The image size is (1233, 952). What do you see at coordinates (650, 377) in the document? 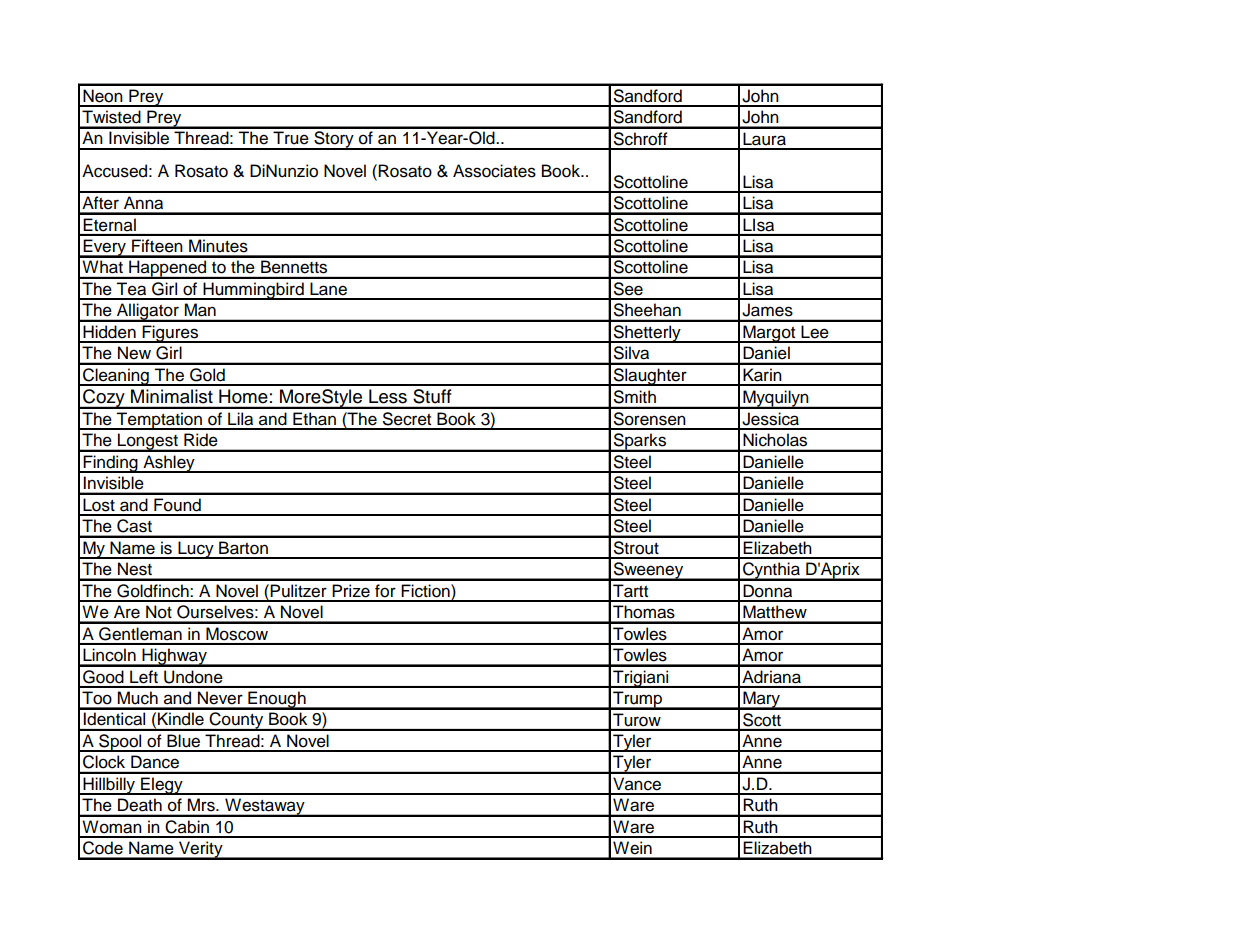
I see `Slaughter` at bounding box center [650, 377].
